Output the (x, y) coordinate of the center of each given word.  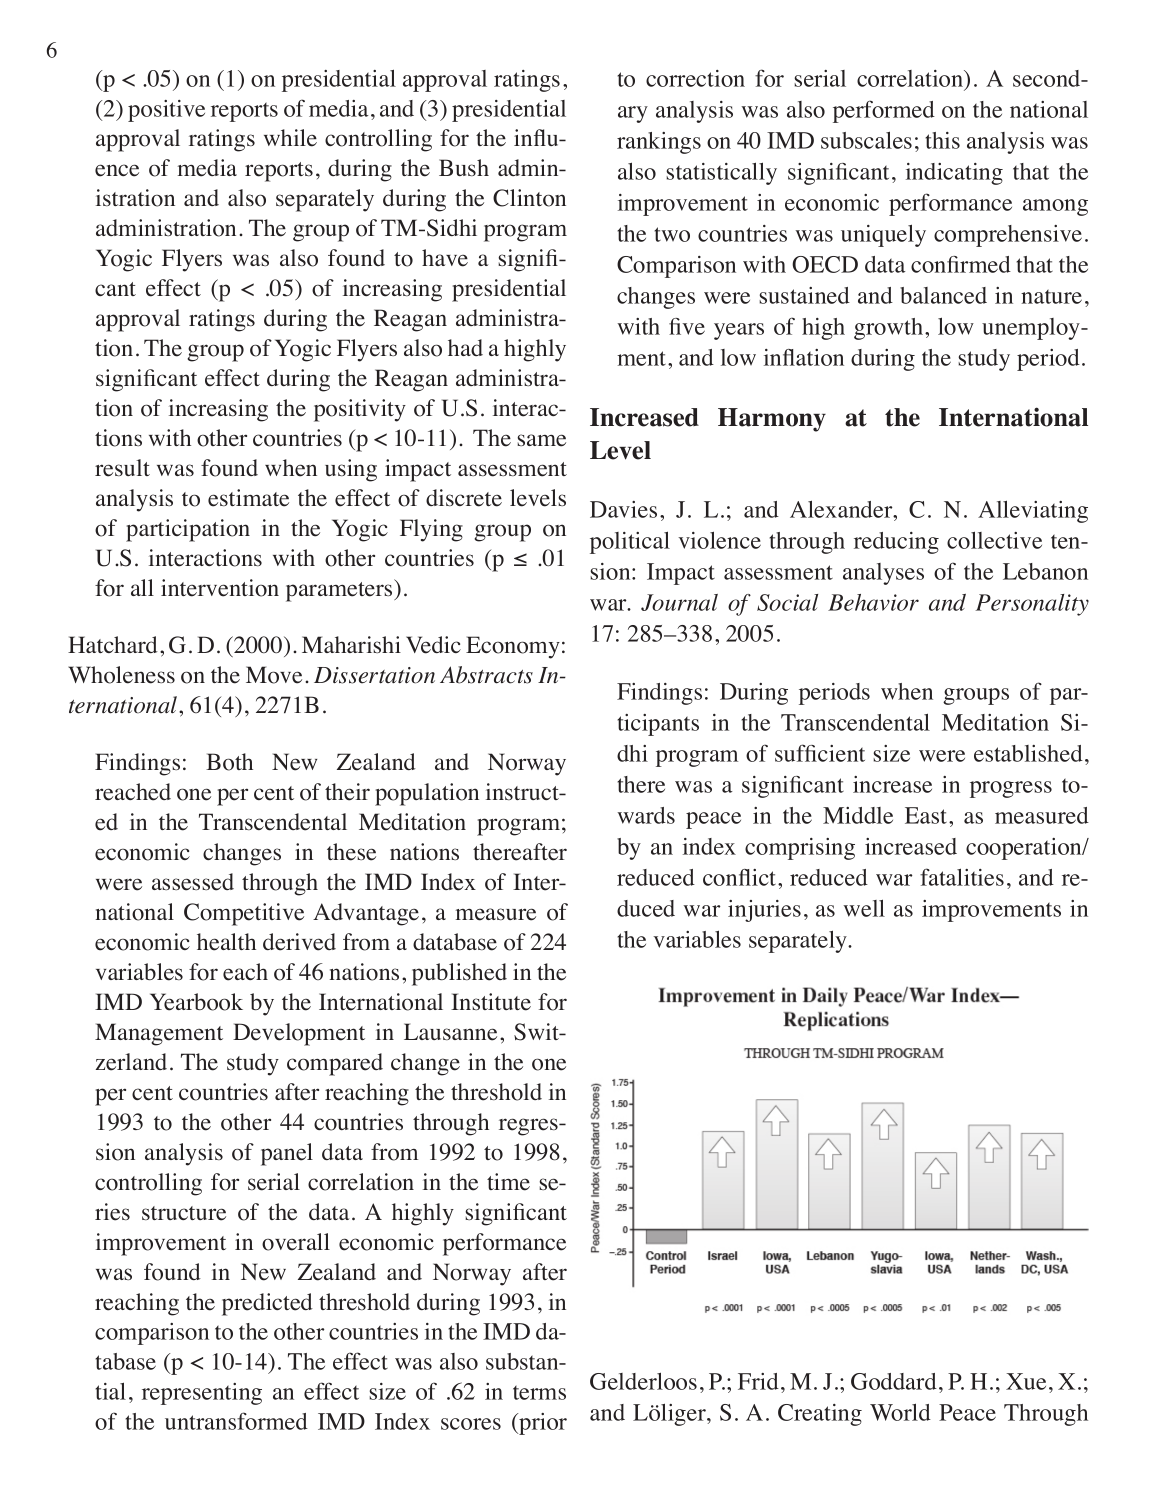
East (927, 815)
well (864, 908)
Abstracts (486, 675)
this (942, 140)
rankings (659, 143)
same (541, 440)
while (290, 138)
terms (539, 1392)
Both (229, 762)
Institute (491, 1002)
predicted (267, 1304)
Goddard (894, 1381)
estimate (248, 498)
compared (335, 1064)
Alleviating (1033, 511)
